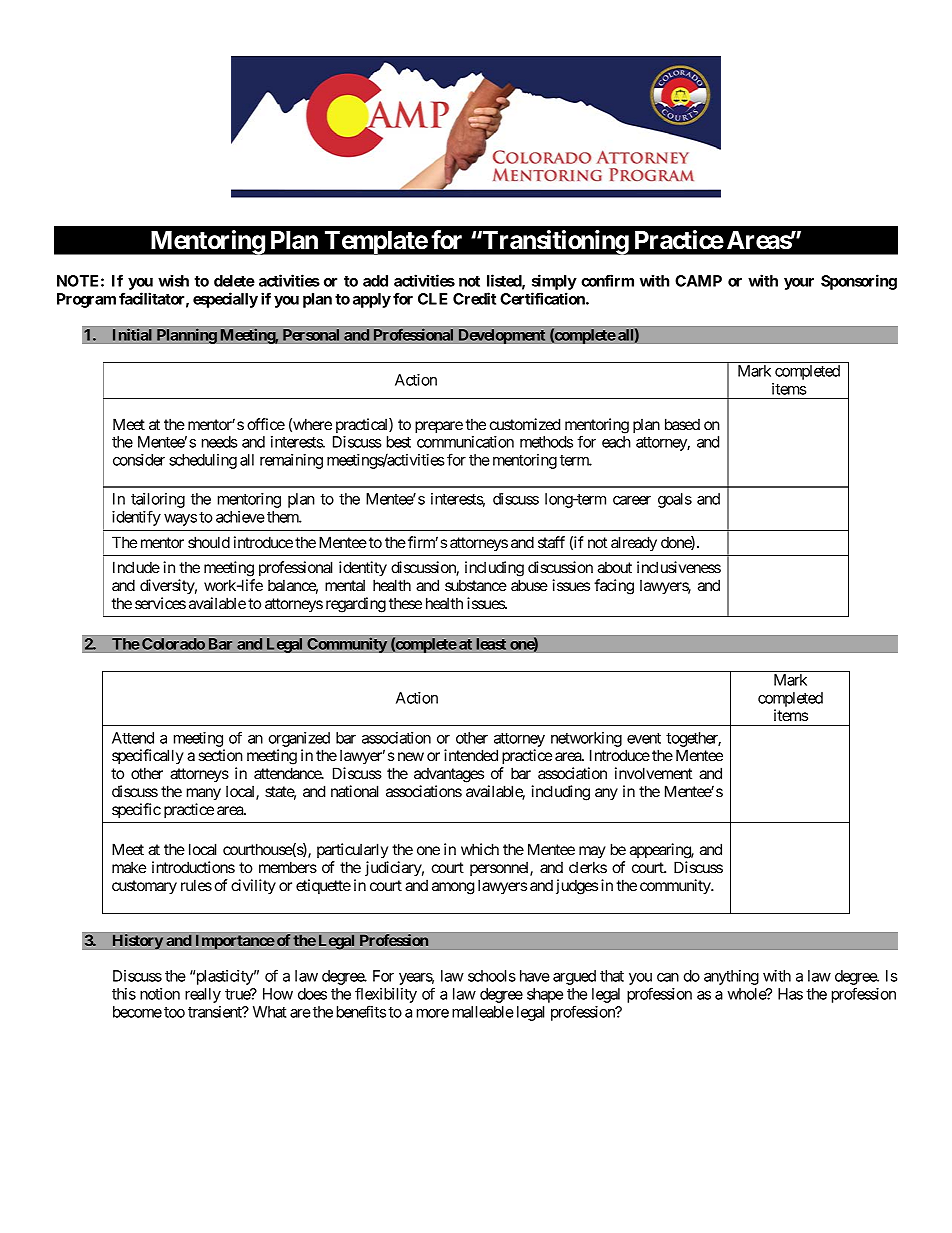 The height and width of the image is (1233, 952). Describe the element at coordinates (653, 773) in the image. I see `involvement` at that location.
